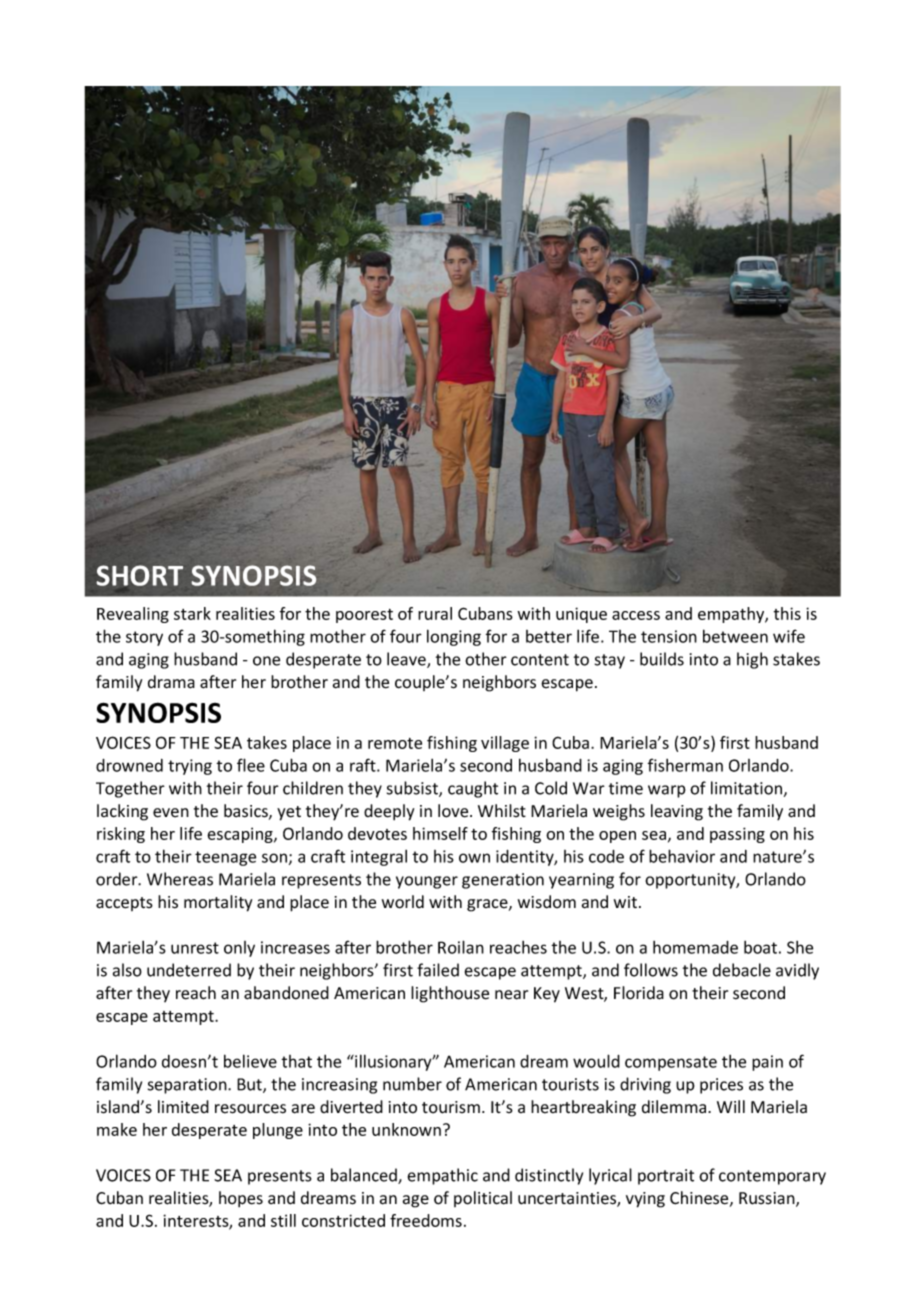 The image size is (924, 1308). Describe the element at coordinates (435, 613) in the screenshot. I see `rural` at that location.
